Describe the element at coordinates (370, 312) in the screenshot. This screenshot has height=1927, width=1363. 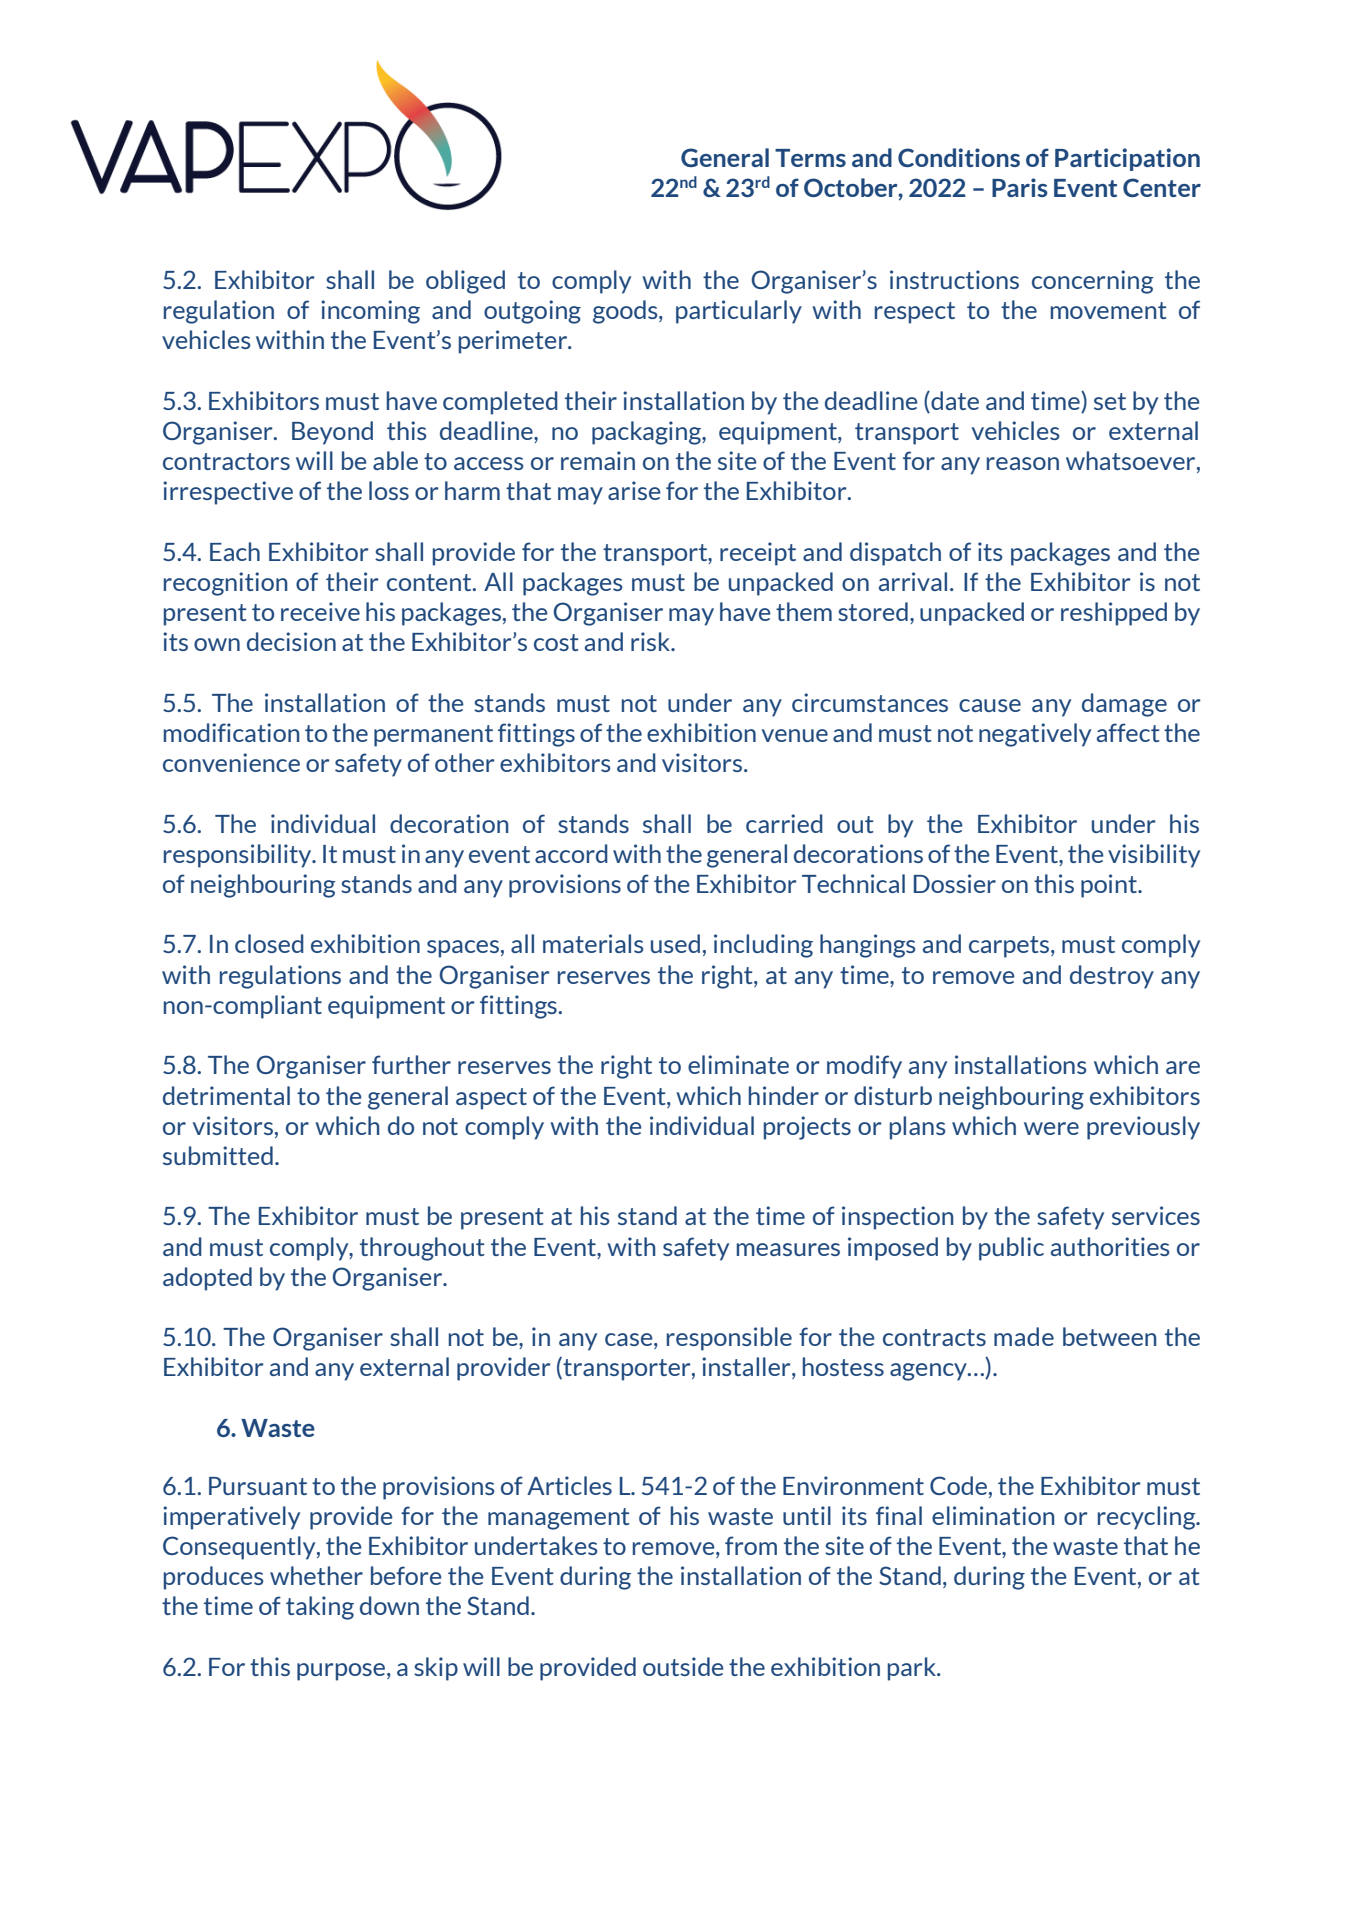
I see `incoming` at that location.
